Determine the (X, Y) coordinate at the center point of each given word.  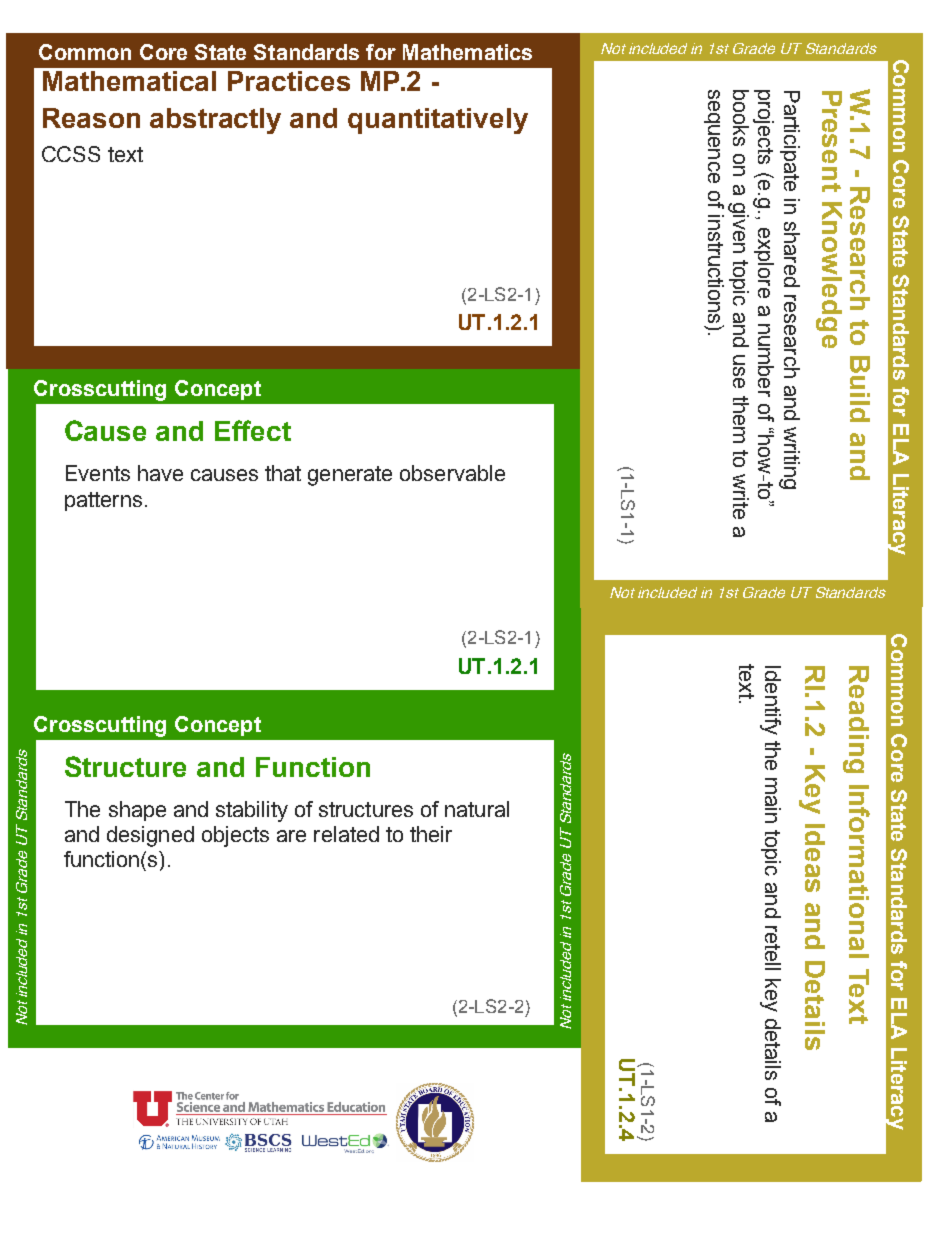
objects (235, 836)
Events (98, 473)
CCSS (71, 154)
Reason (91, 118)
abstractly (215, 121)
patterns (103, 501)
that (283, 473)
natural (477, 809)
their (431, 834)
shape (137, 811)
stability (252, 811)
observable (452, 473)
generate (350, 476)
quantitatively (438, 121)
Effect (253, 430)
